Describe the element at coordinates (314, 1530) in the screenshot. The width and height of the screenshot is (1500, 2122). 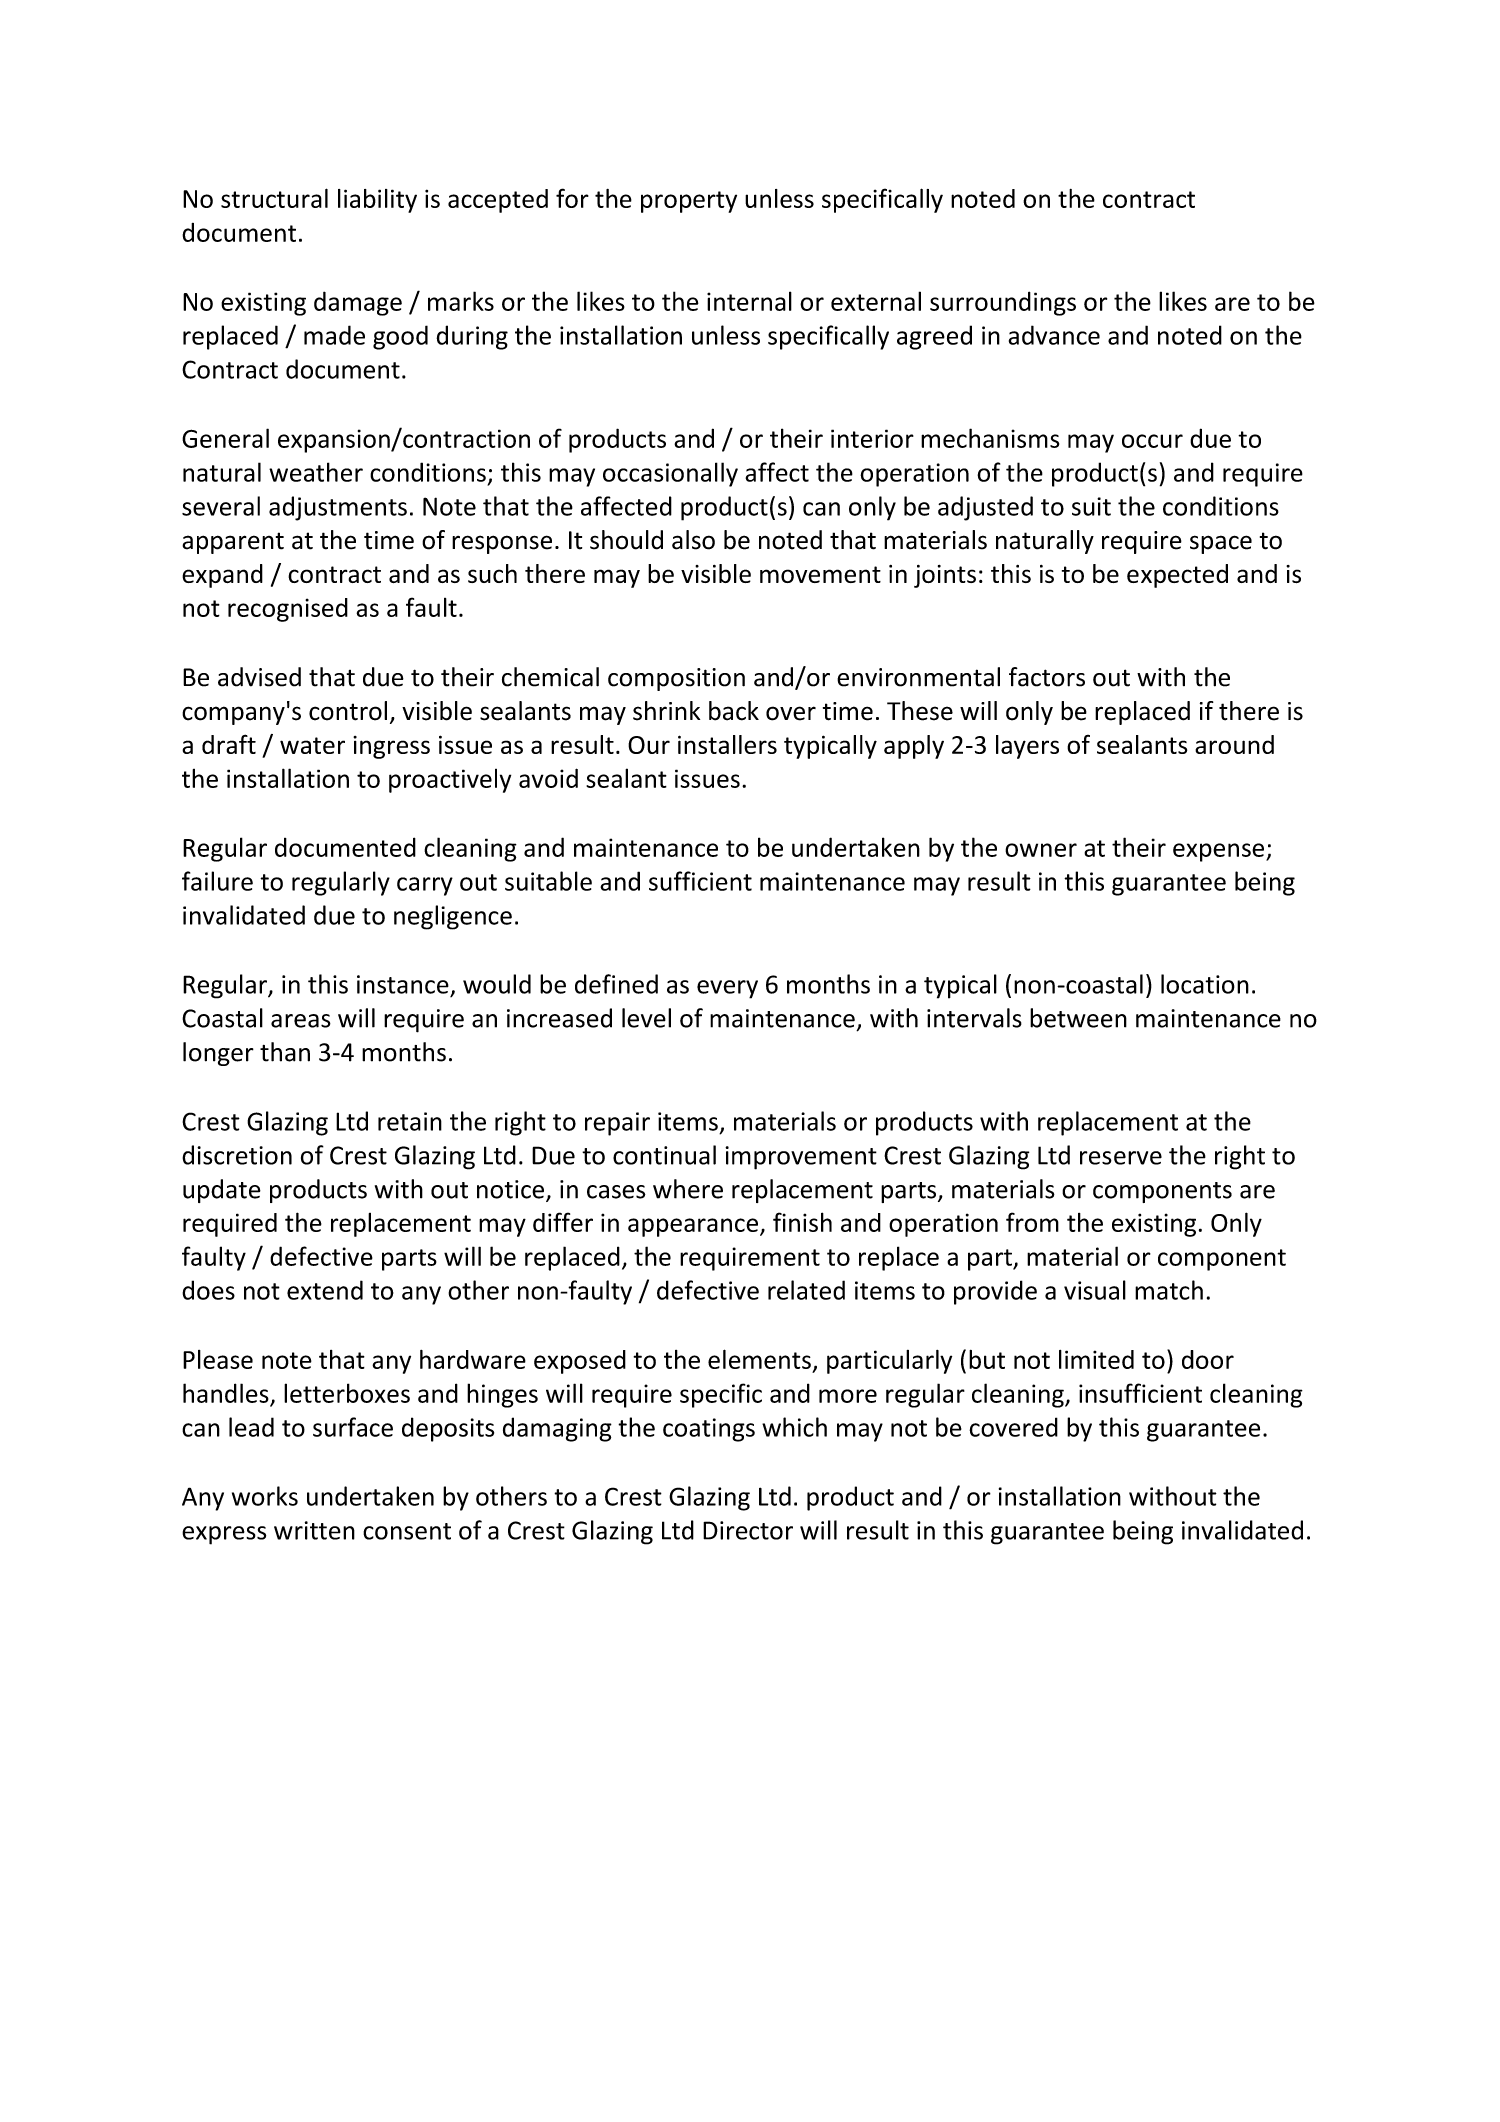
I see `written` at that location.
